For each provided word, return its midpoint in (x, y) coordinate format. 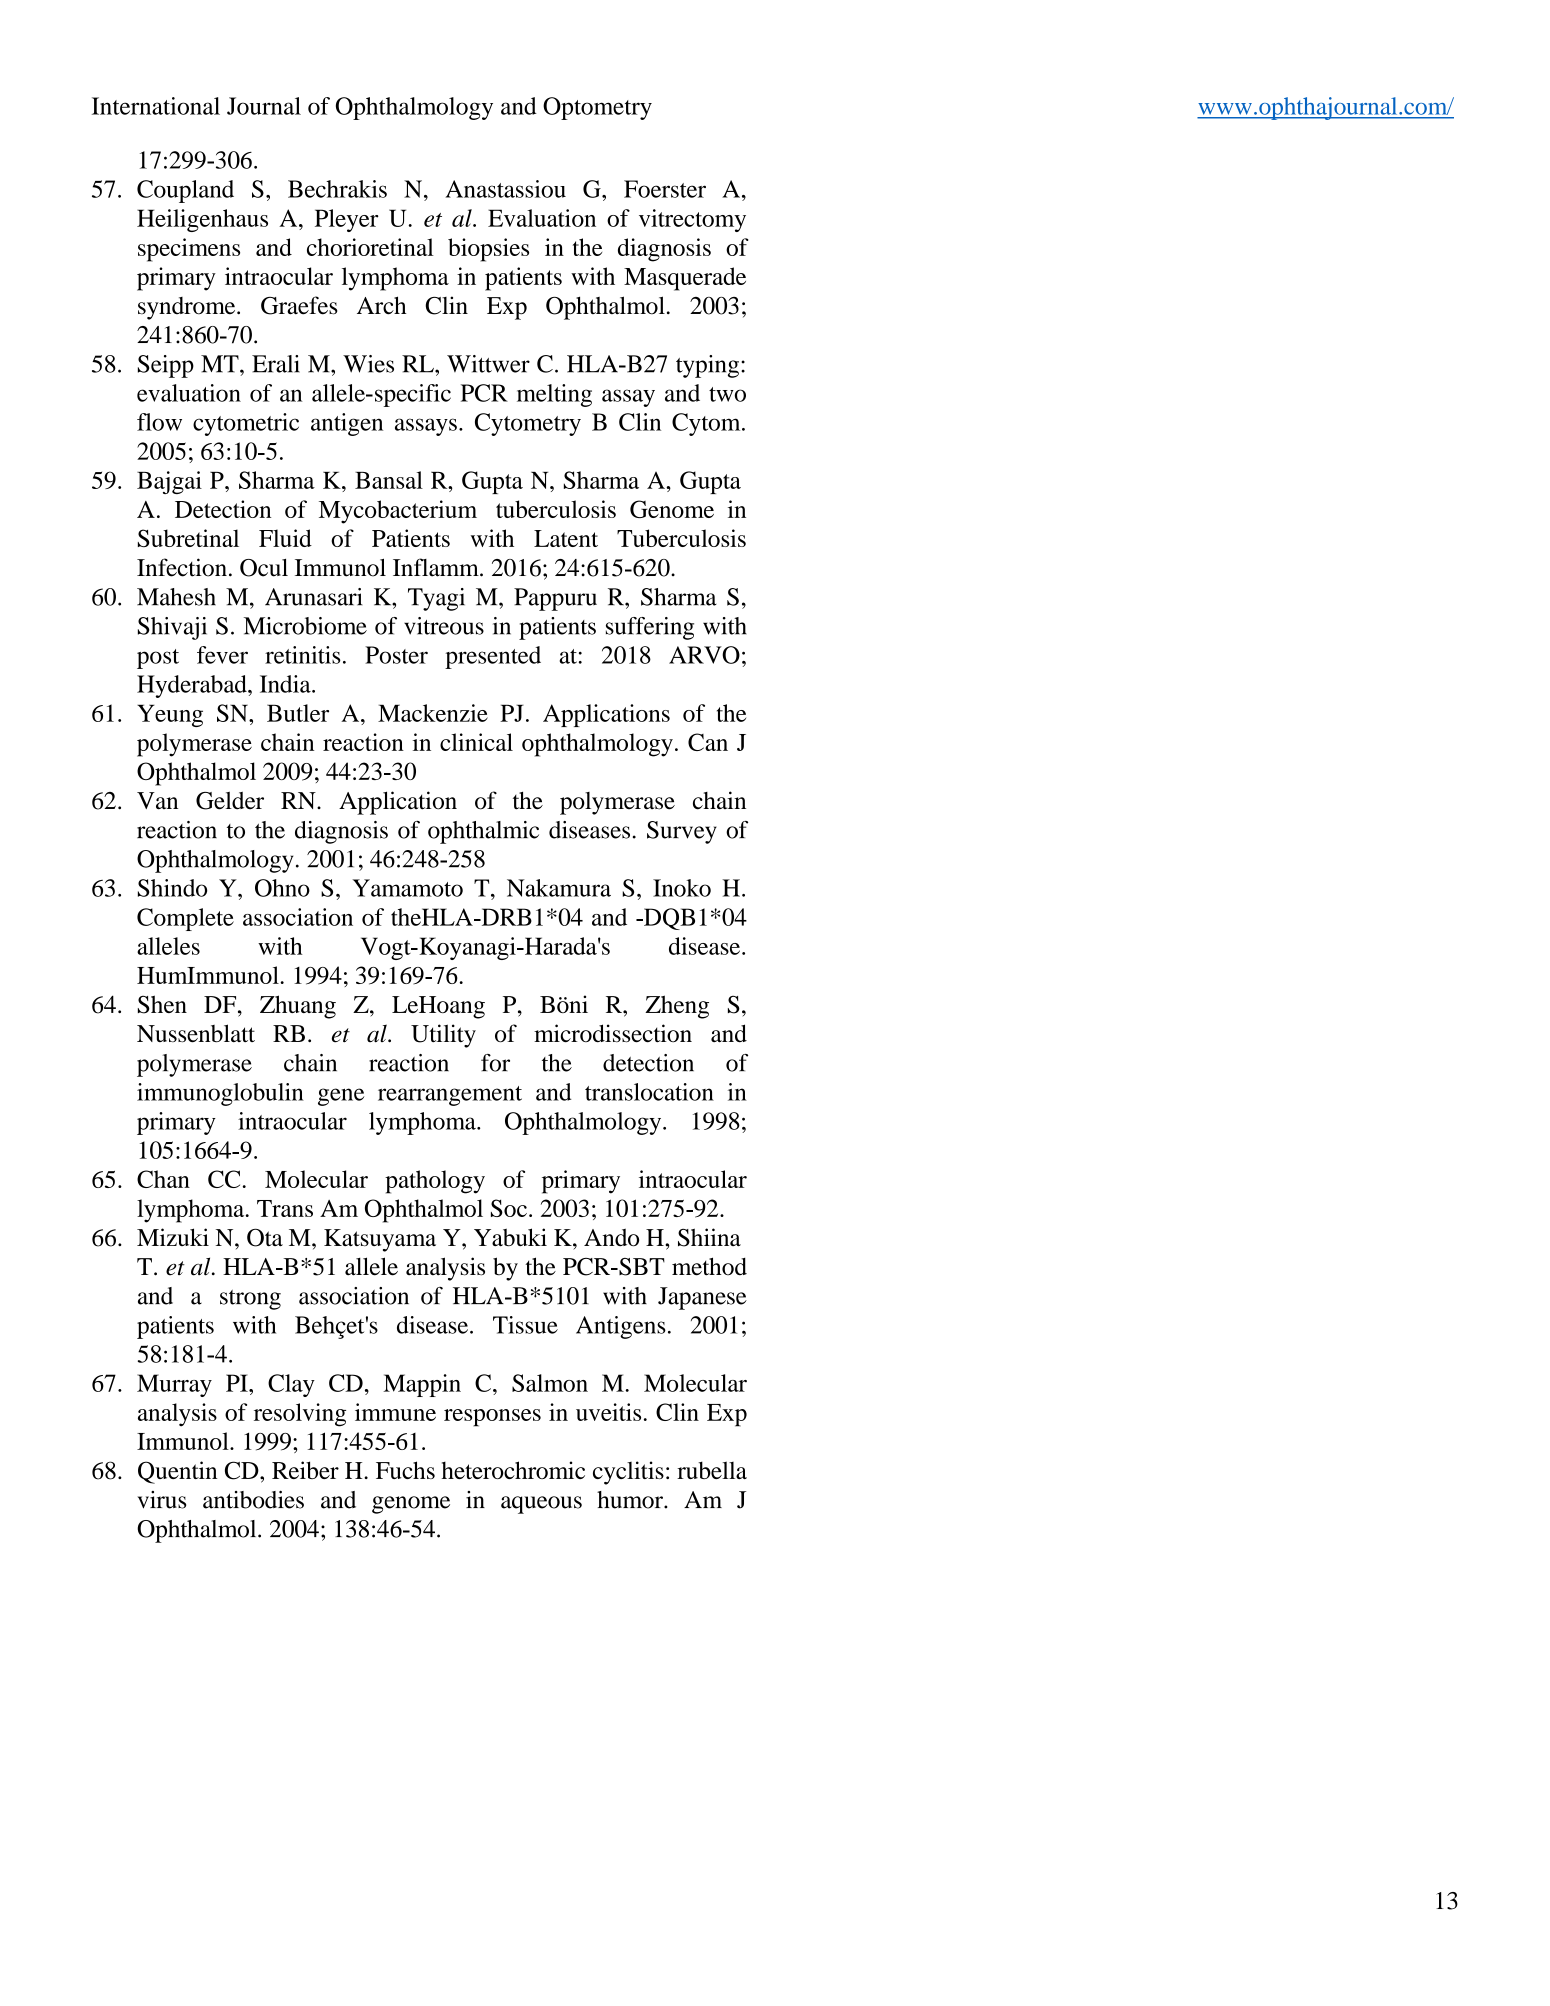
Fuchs (405, 1470)
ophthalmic (483, 832)
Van (157, 801)
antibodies (253, 1499)
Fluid (285, 538)
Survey (682, 832)
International (156, 106)
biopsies (488, 250)
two (727, 394)
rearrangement (450, 1096)
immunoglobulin (220, 1094)
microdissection (613, 1033)
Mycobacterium (398, 512)
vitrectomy (692, 220)
